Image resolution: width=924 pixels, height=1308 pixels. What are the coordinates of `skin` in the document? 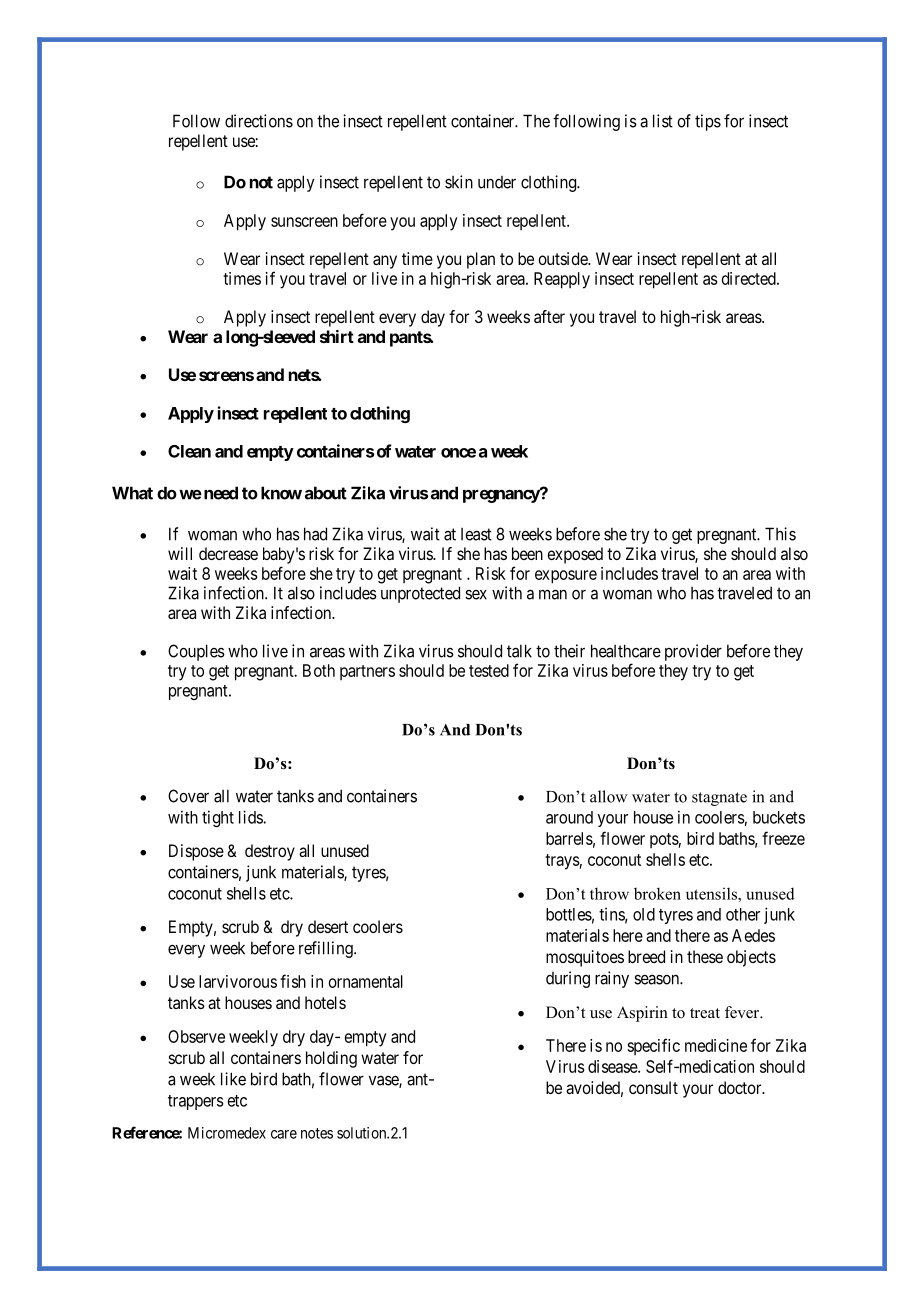 It's located at (459, 182).
